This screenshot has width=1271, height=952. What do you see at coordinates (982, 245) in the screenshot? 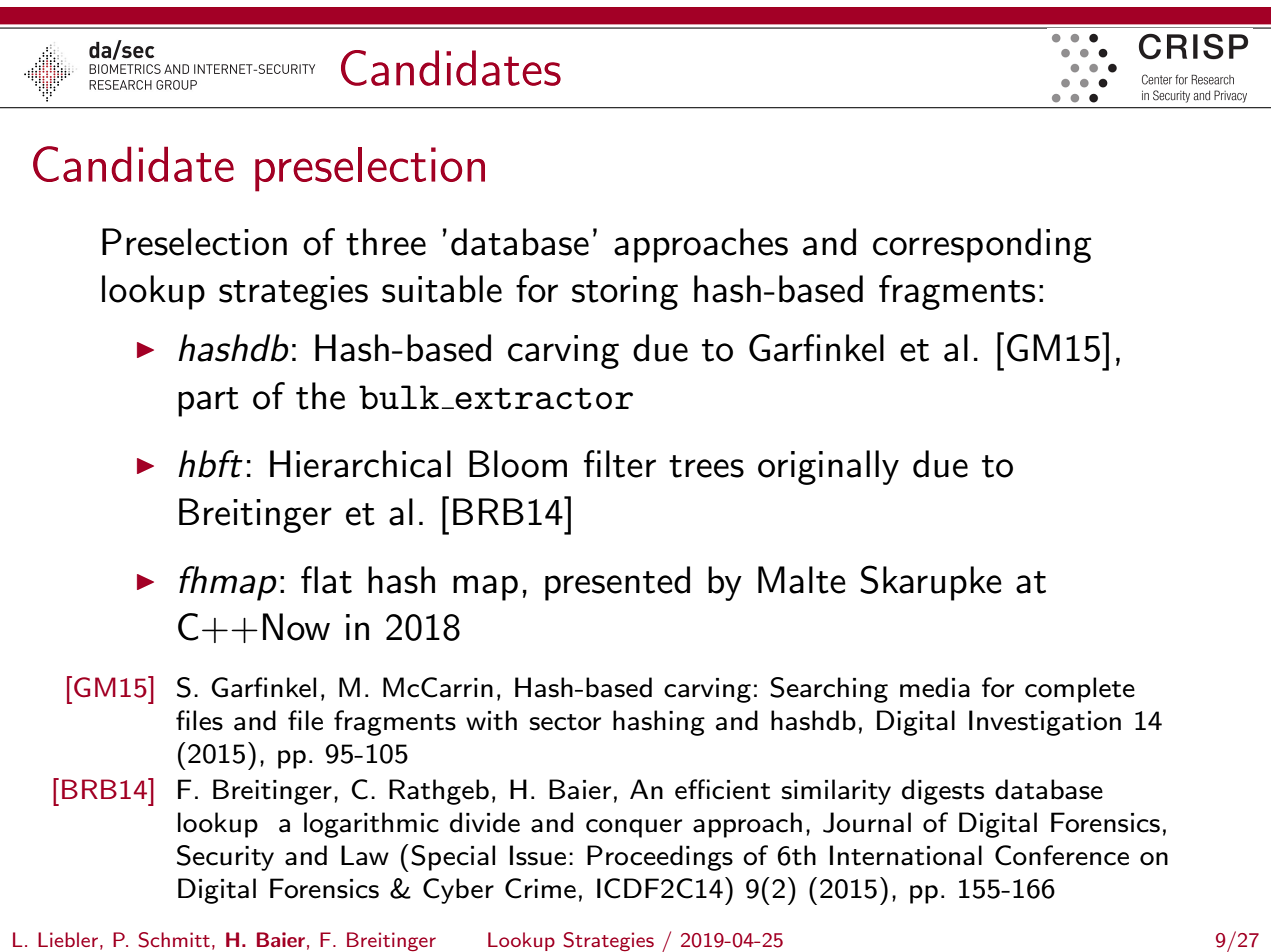
I see `corresponding` at bounding box center [982, 245].
